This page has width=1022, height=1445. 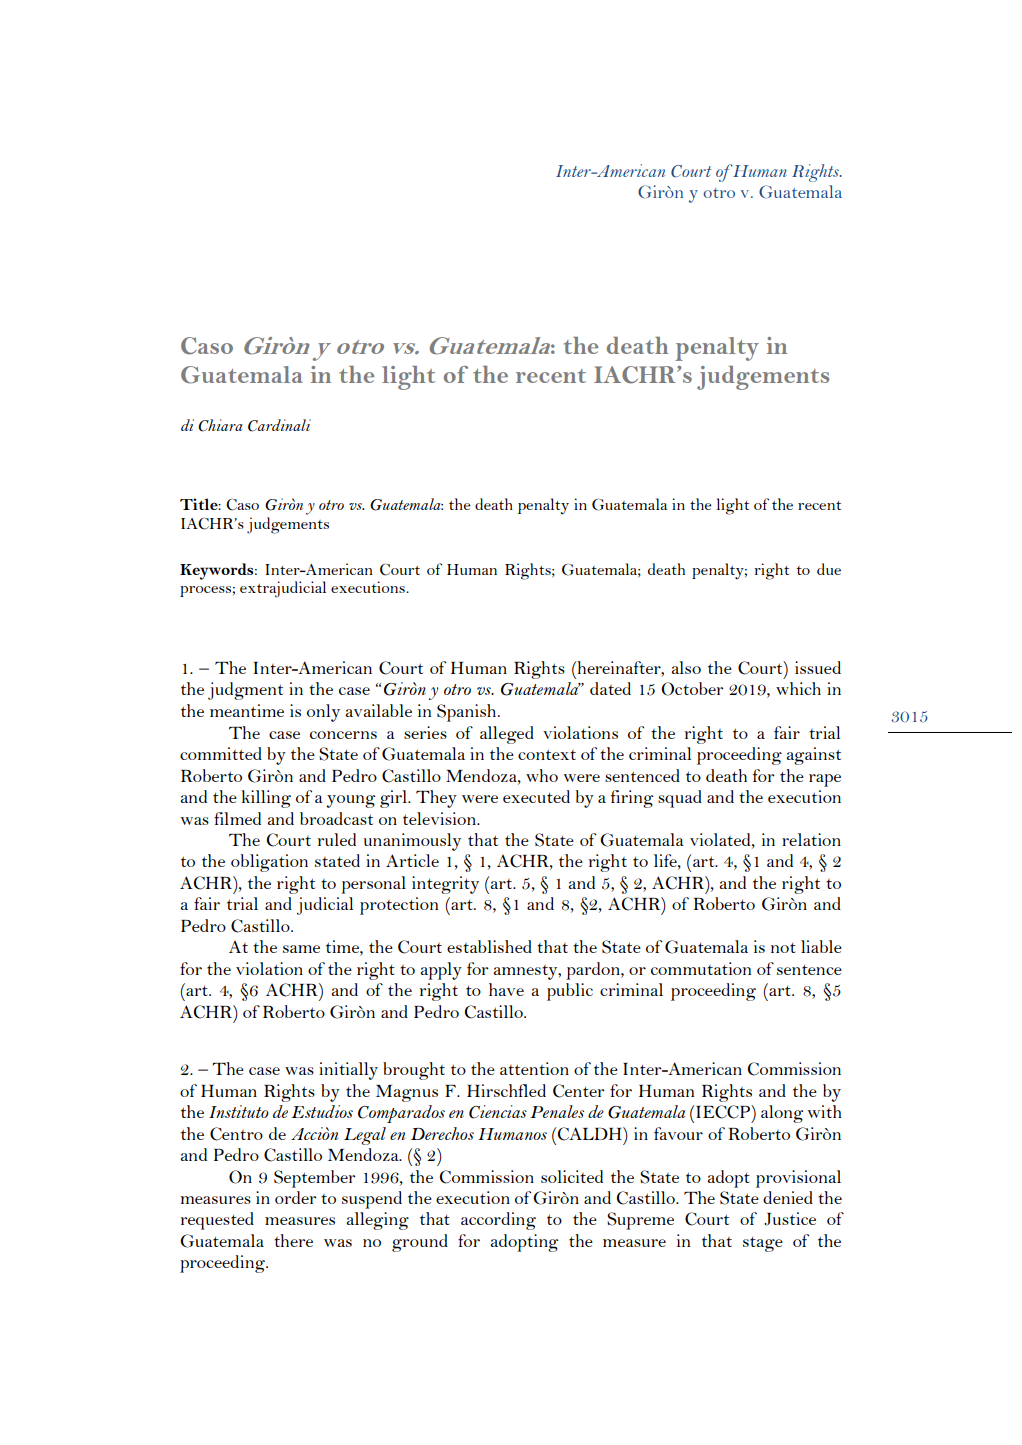 I want to click on established, so click(x=489, y=946).
